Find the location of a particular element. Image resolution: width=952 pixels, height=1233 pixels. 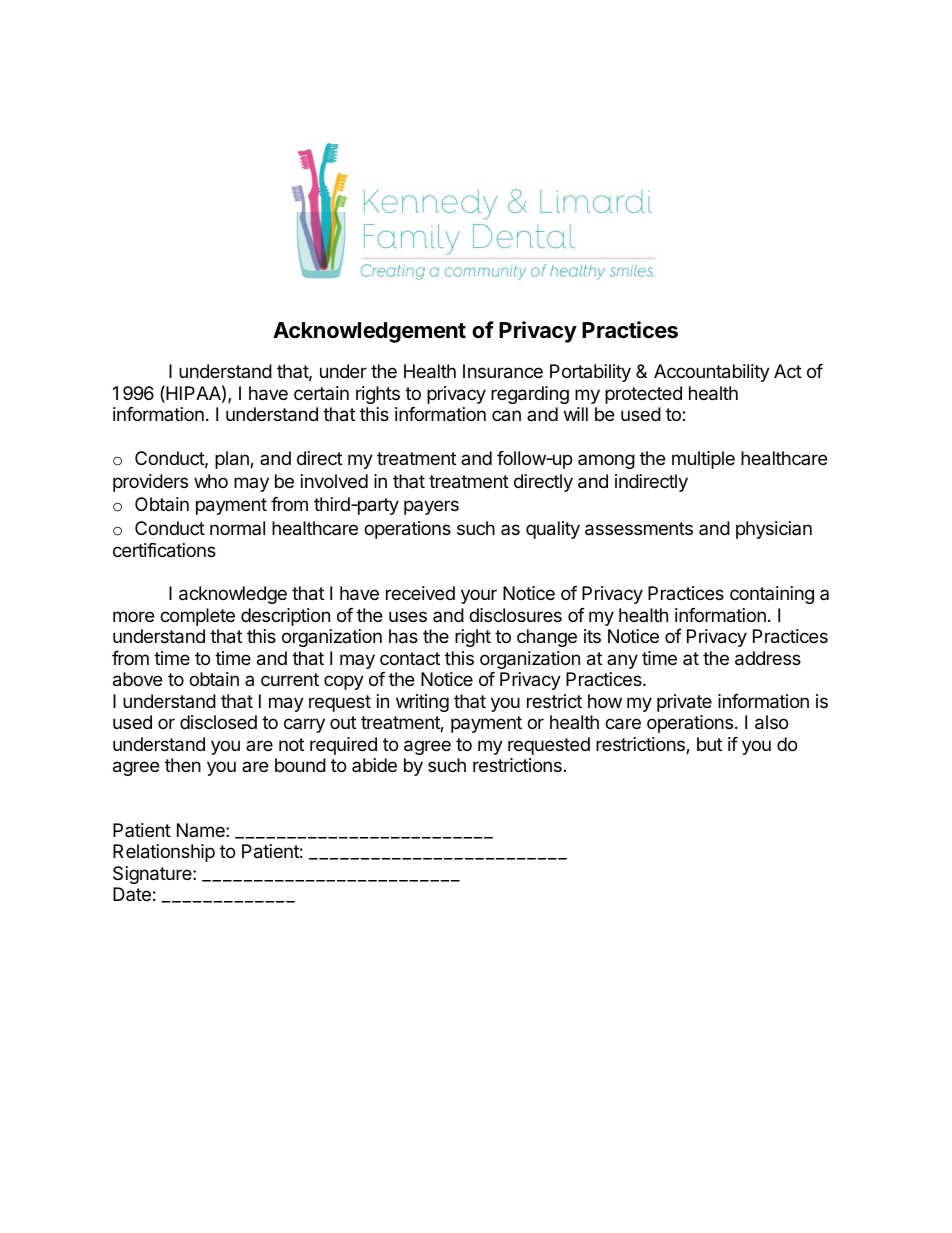

Signature is located at coordinates (153, 875).
